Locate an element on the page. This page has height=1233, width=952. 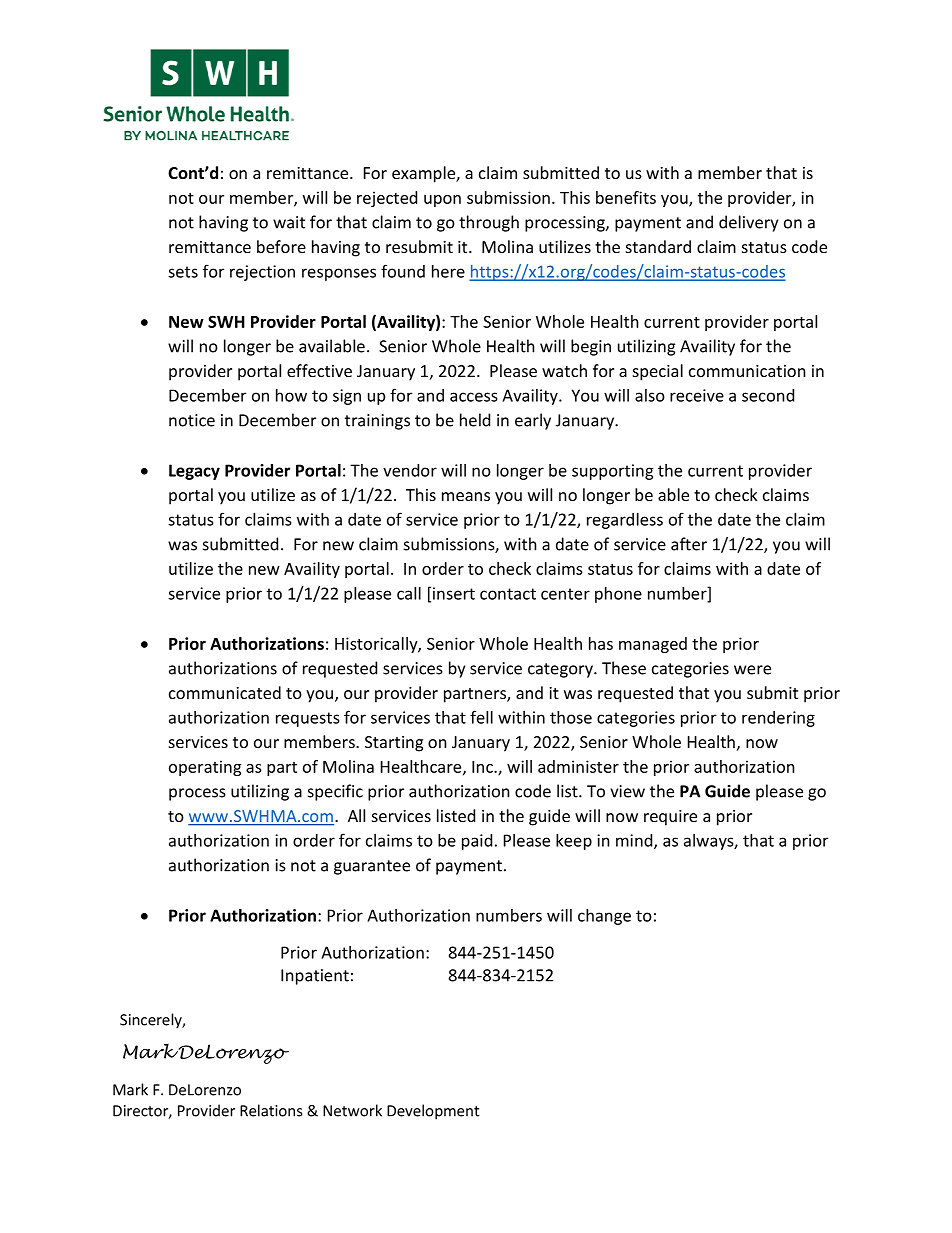
paid is located at coordinates (477, 842).
